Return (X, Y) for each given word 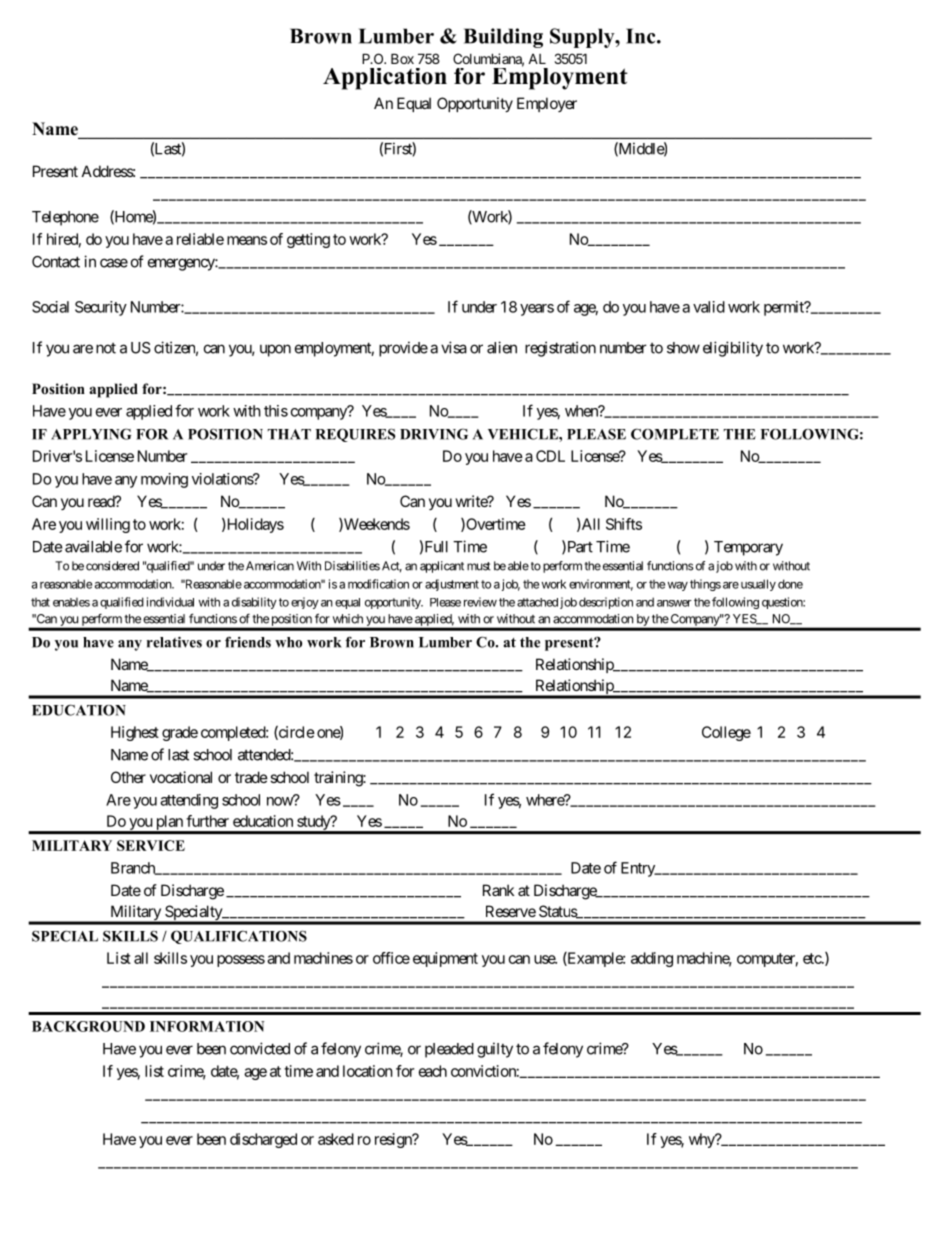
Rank (498, 890)
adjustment (452, 585)
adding (652, 959)
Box (402, 58)
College (726, 733)
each (433, 1071)
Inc (642, 36)
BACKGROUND (88, 1026)
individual (170, 602)
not (106, 348)
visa (454, 347)
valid (709, 307)
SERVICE (151, 845)
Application (385, 79)
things (705, 585)
